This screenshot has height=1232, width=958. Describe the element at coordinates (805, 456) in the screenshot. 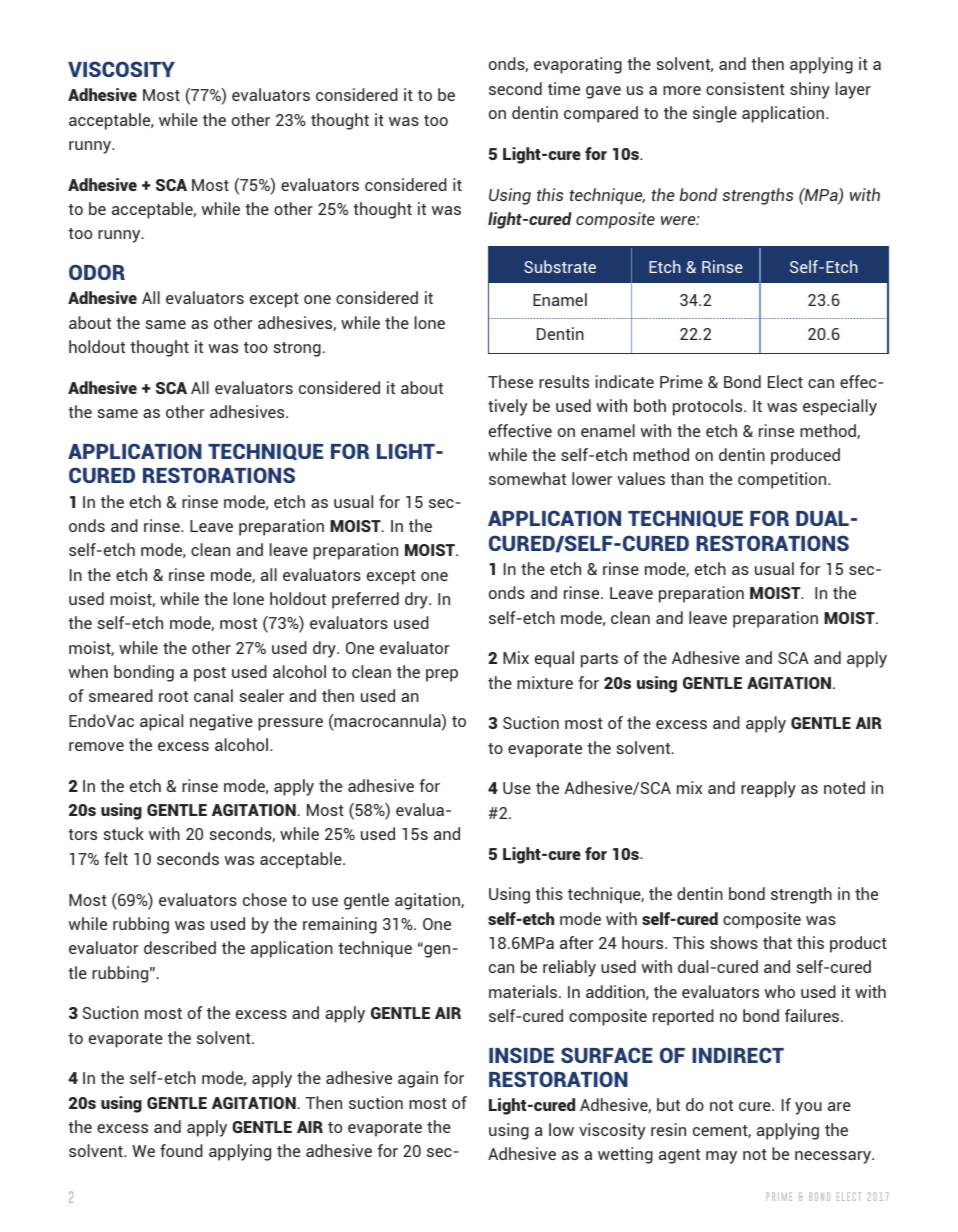

I see `produced` at that location.
